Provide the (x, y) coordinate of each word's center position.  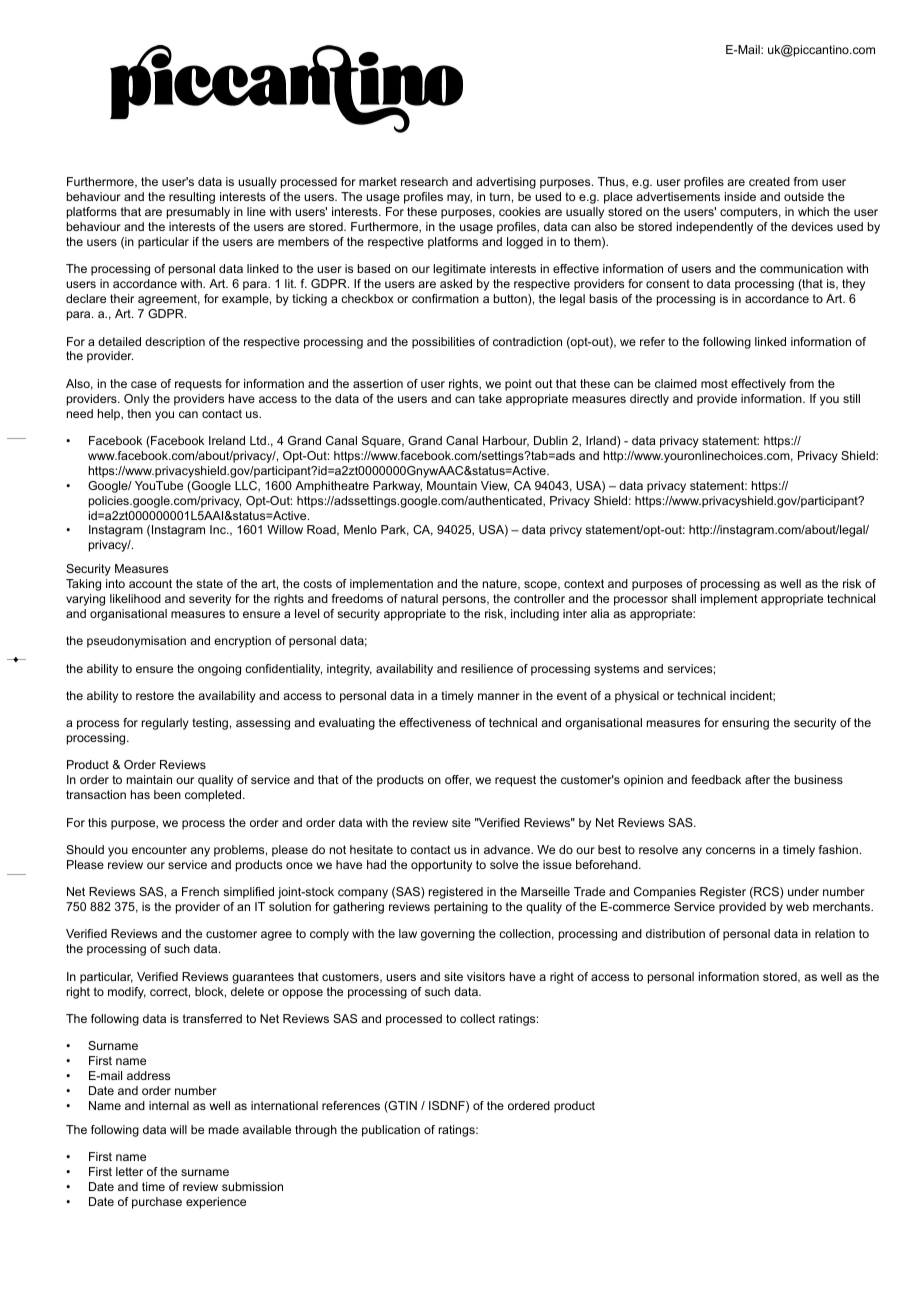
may (459, 199)
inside (740, 196)
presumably (198, 213)
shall (683, 598)
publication (391, 1131)
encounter (159, 849)
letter (129, 1171)
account (150, 583)
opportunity (441, 866)
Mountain (452, 485)
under (803, 891)
